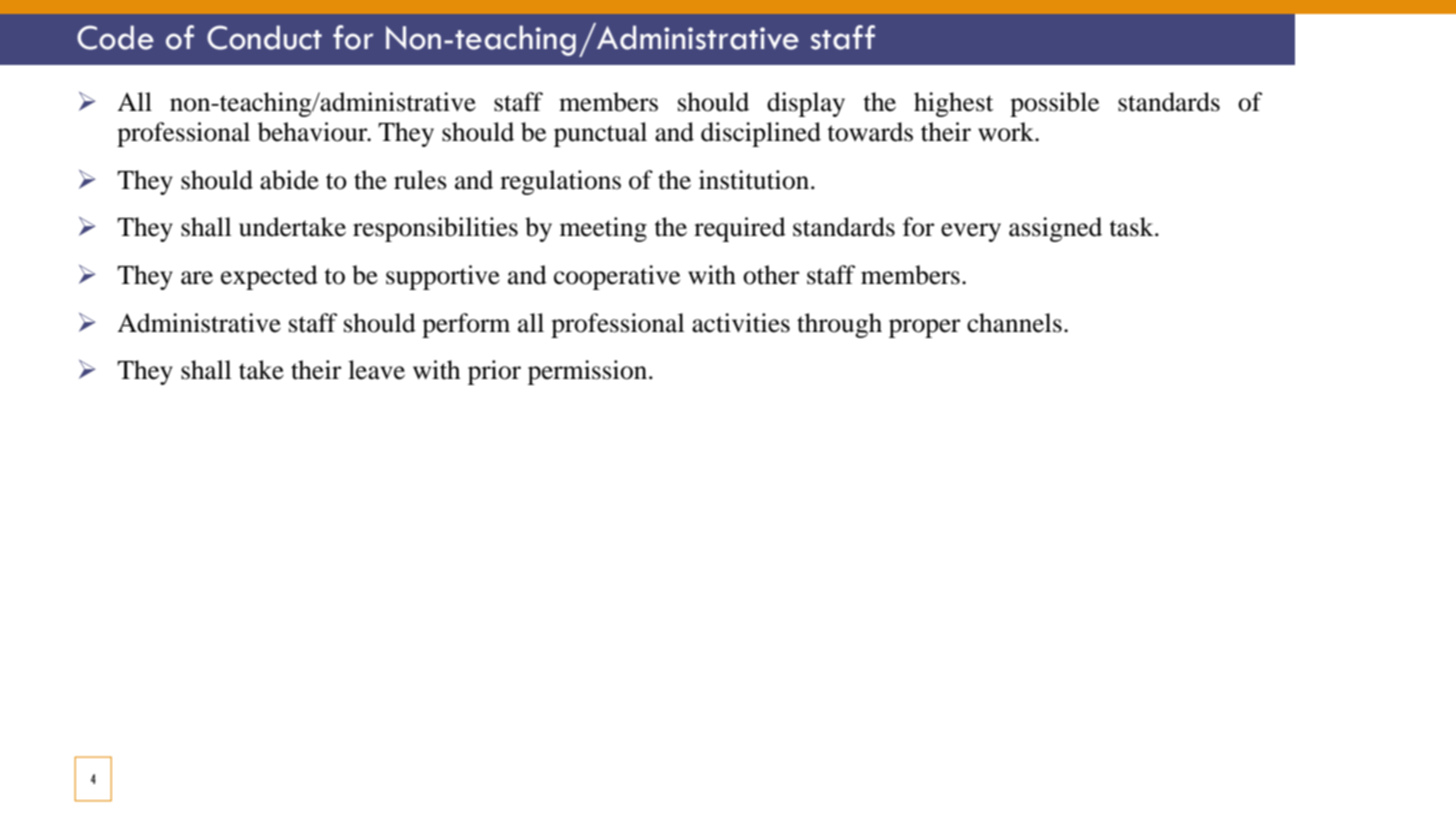 The height and width of the screenshot is (819, 1456). Describe the element at coordinates (264, 37) in the screenshot. I see `Conduct` at that location.
